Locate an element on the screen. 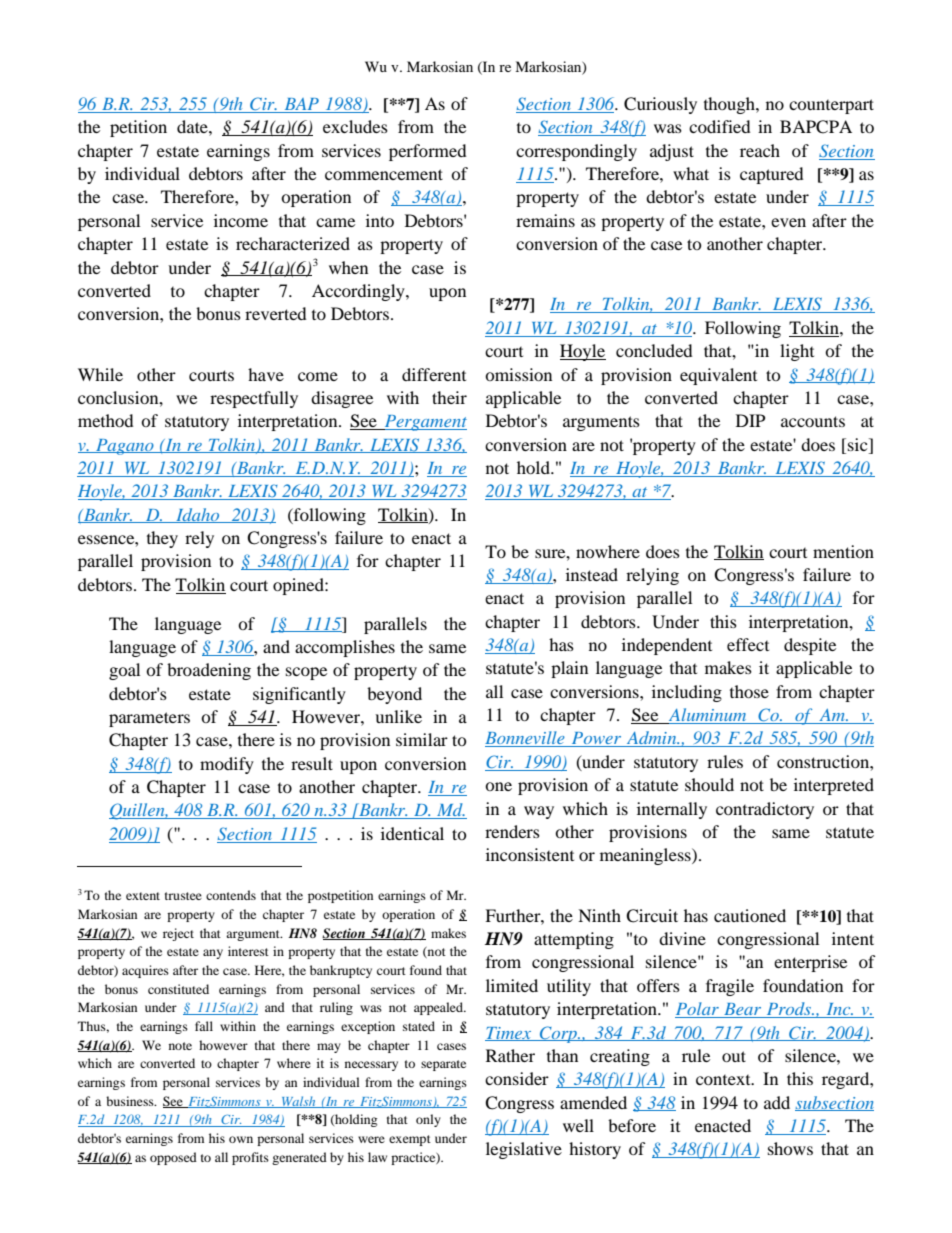 This screenshot has width=952, height=1233. opposed is located at coordinates (173, 1158).
